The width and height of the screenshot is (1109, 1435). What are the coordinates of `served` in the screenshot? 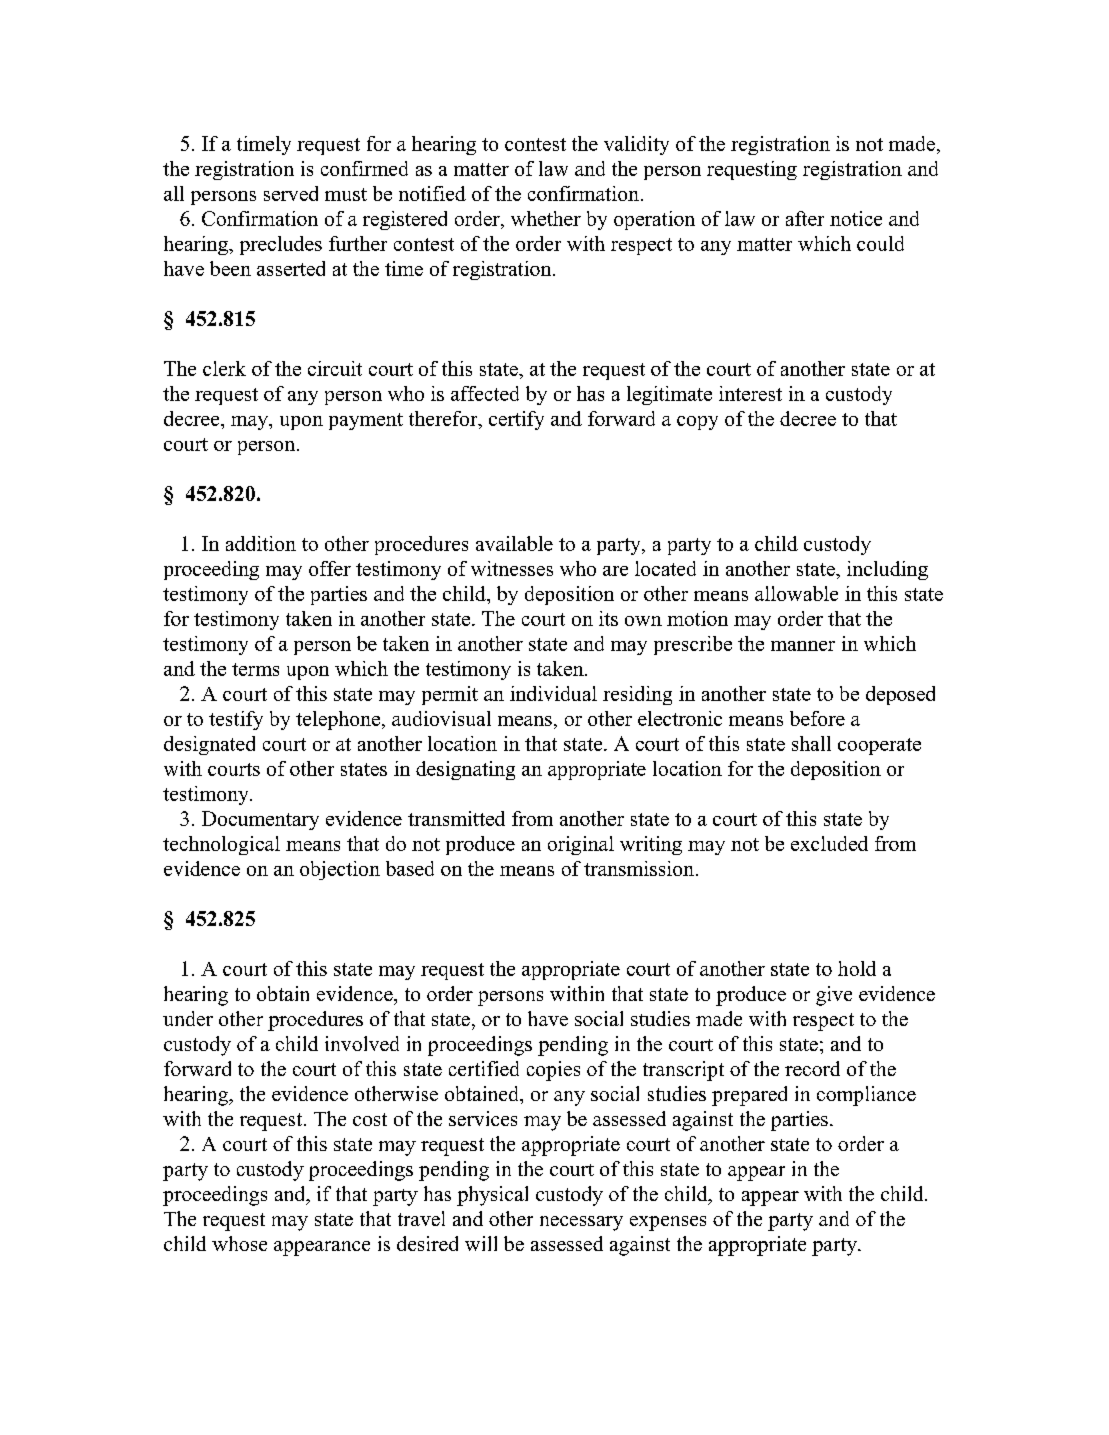 It's located at (291, 193).
